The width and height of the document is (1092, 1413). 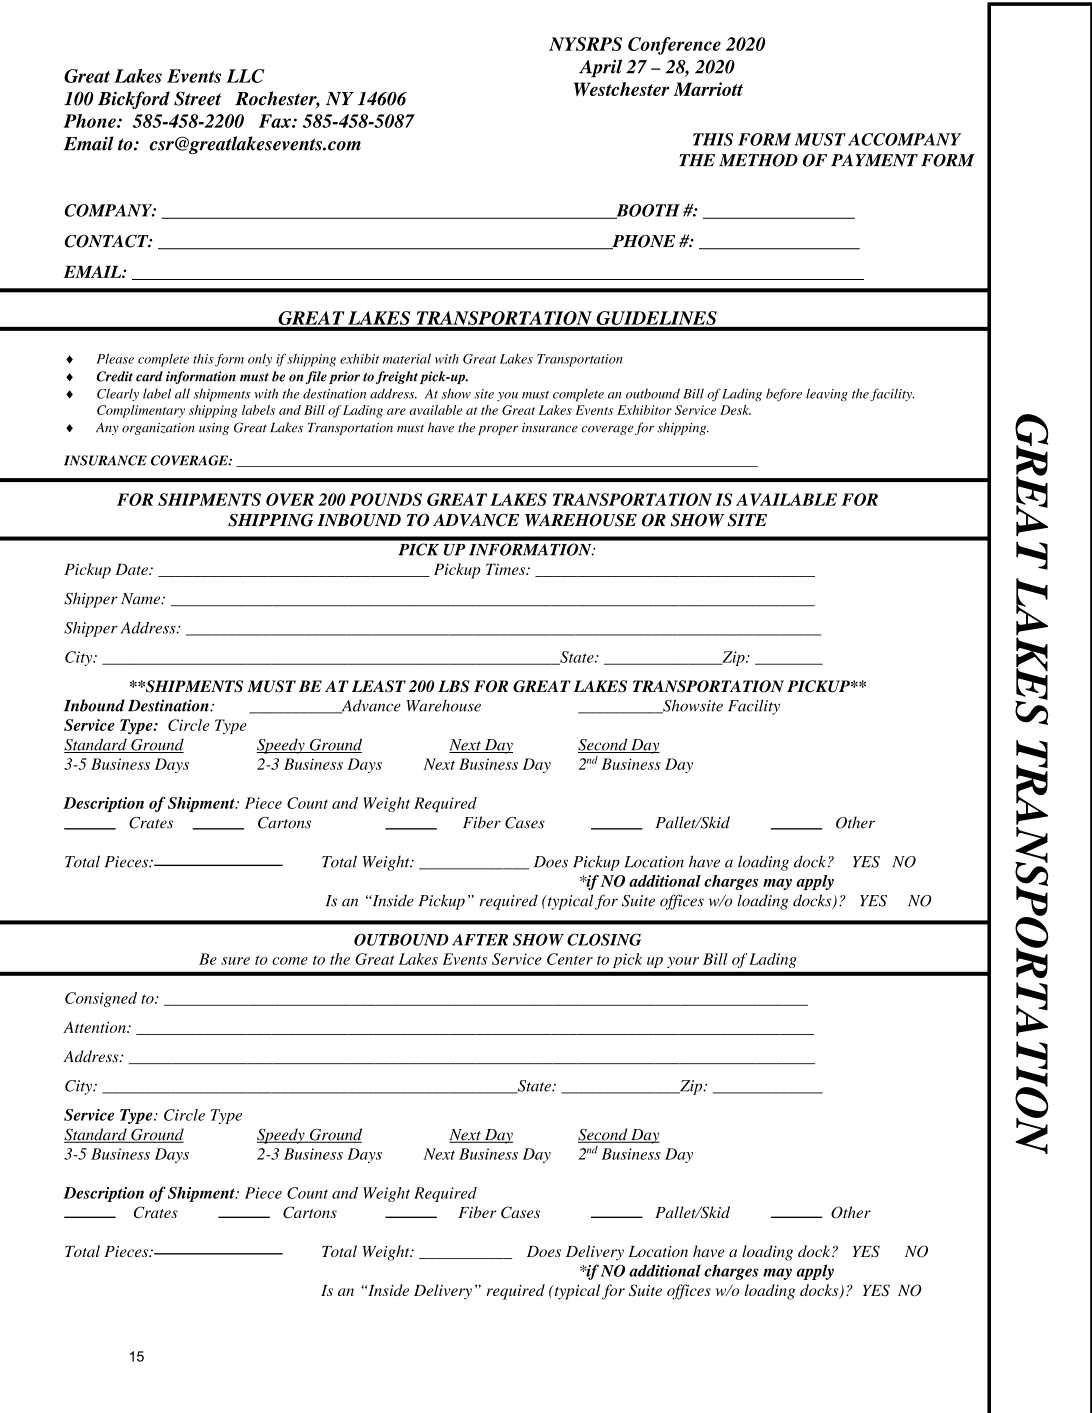 I want to click on Date, so click(x=132, y=569).
